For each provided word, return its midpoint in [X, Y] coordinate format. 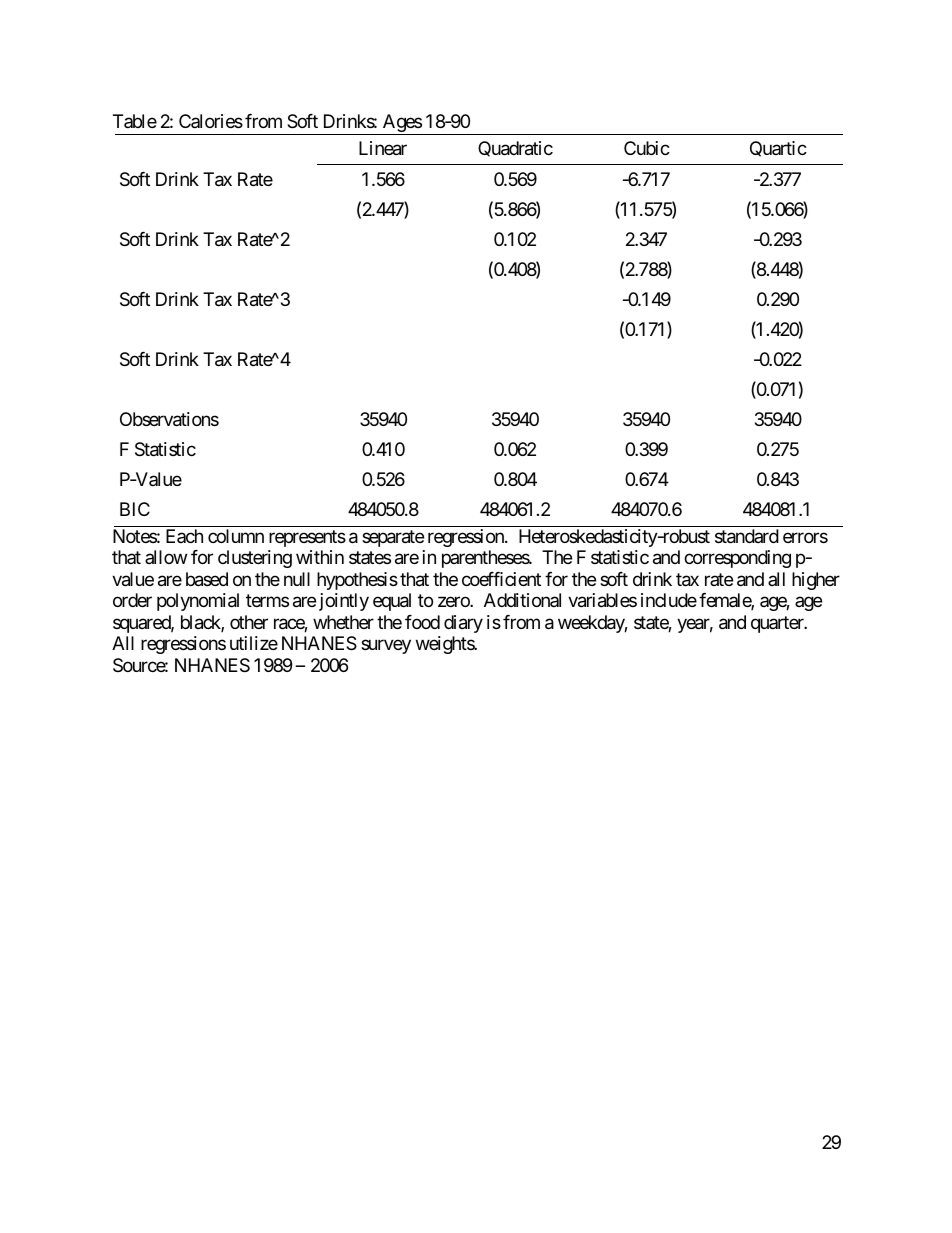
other [249, 622]
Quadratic [515, 149]
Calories [211, 121]
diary [463, 624]
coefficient [501, 579]
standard [747, 536]
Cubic [647, 148]
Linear [383, 148]
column [236, 536]
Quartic [778, 149]
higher [816, 581]
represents [307, 538]
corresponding [737, 559]
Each [184, 536]
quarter [778, 624]
